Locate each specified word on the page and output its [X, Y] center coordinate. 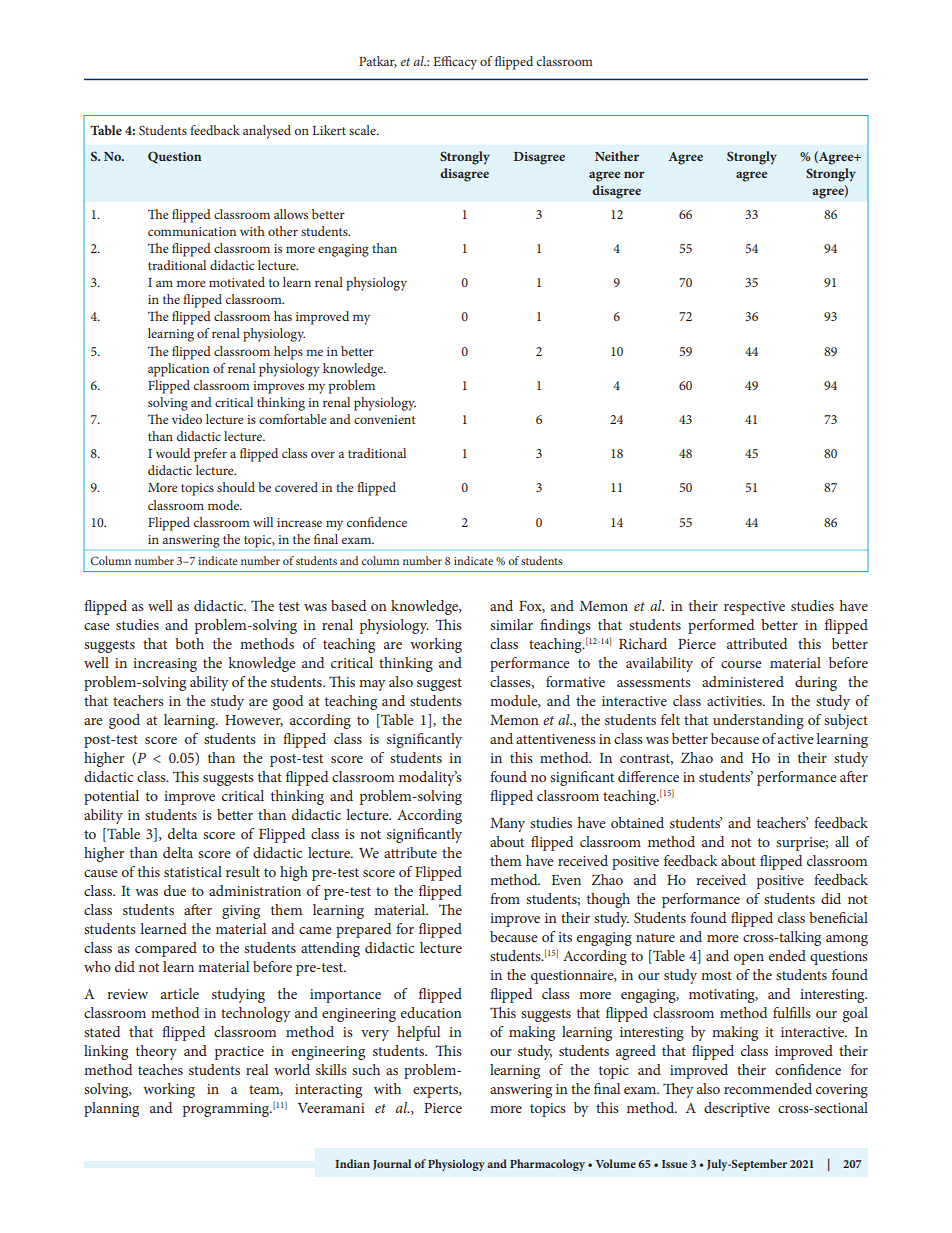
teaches [160, 1069]
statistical [193, 871]
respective [754, 608]
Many [507, 825]
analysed [267, 132]
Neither [617, 156]
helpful [418, 1033]
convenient [385, 419]
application [178, 370]
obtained [637, 822]
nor [634, 174]
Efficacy [455, 63]
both [189, 643]
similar [511, 624]
